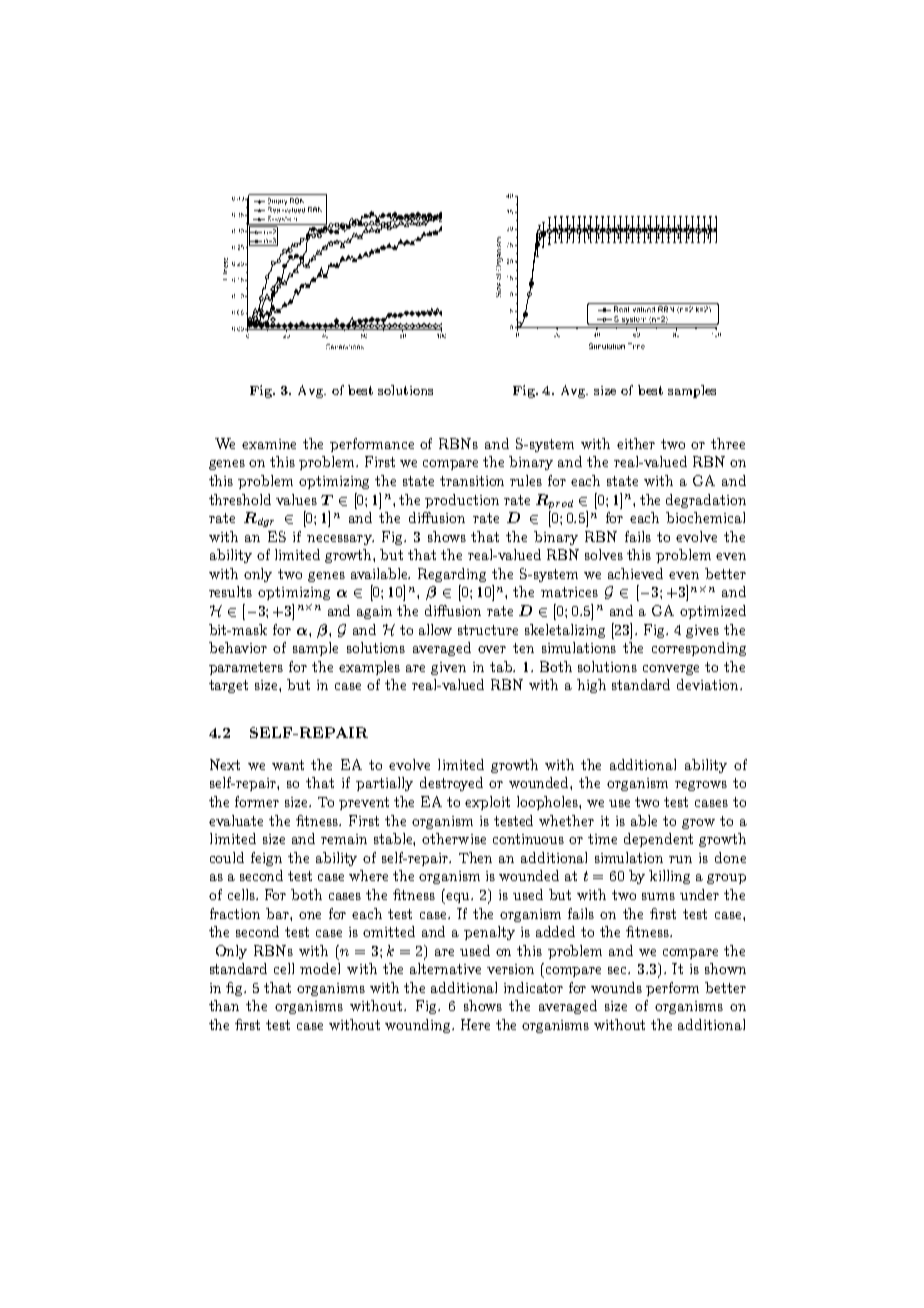 Image resolution: width=924 pixels, height=1308 pixels. I want to click on than, so click(224, 1005).
